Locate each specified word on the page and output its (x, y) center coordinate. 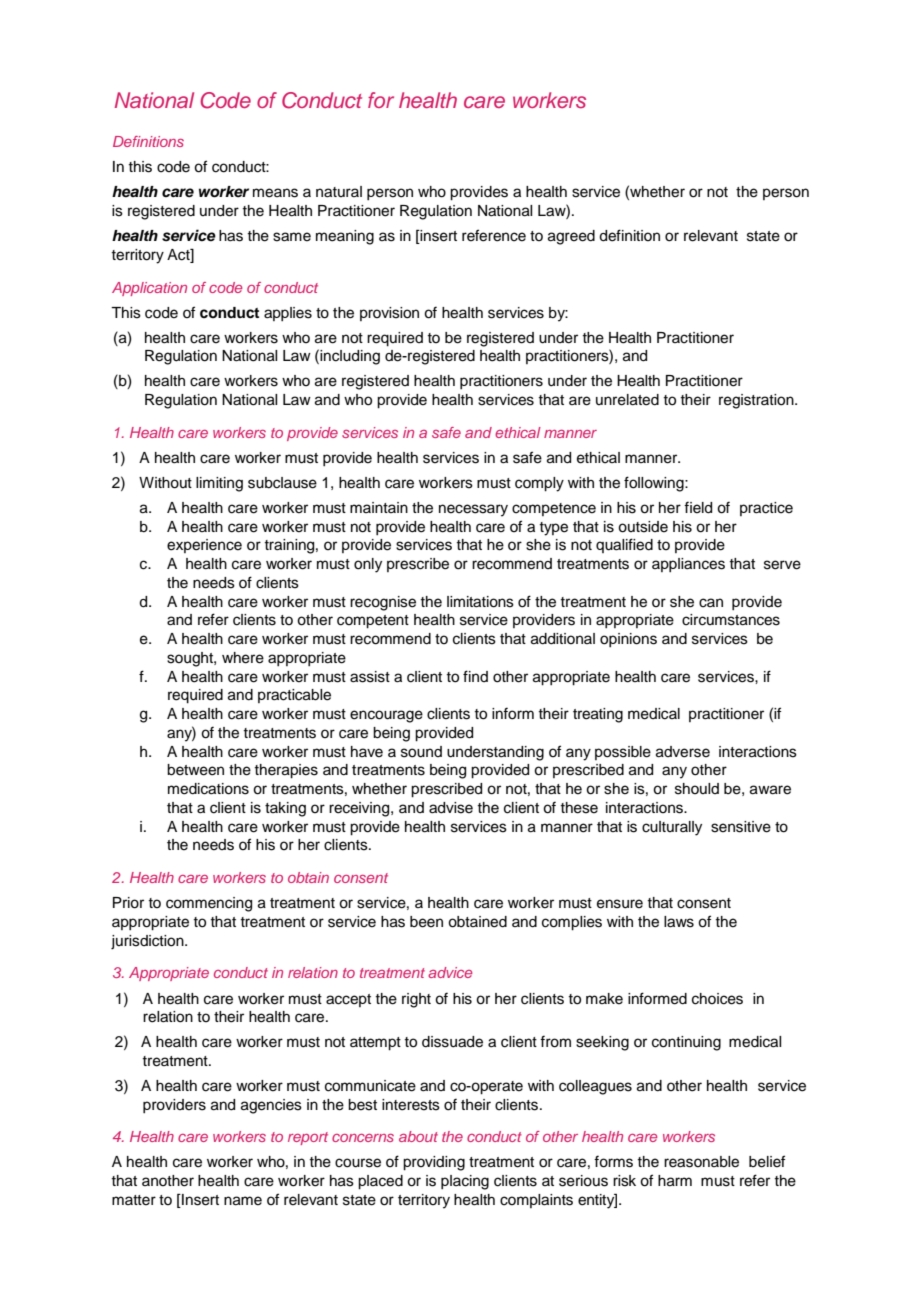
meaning (345, 237)
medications (208, 789)
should (697, 789)
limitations (480, 602)
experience (204, 546)
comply (539, 484)
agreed (571, 237)
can (711, 603)
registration (757, 401)
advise (451, 808)
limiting (219, 484)
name (243, 1201)
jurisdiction (148, 942)
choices (717, 999)
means (275, 193)
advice (450, 972)
